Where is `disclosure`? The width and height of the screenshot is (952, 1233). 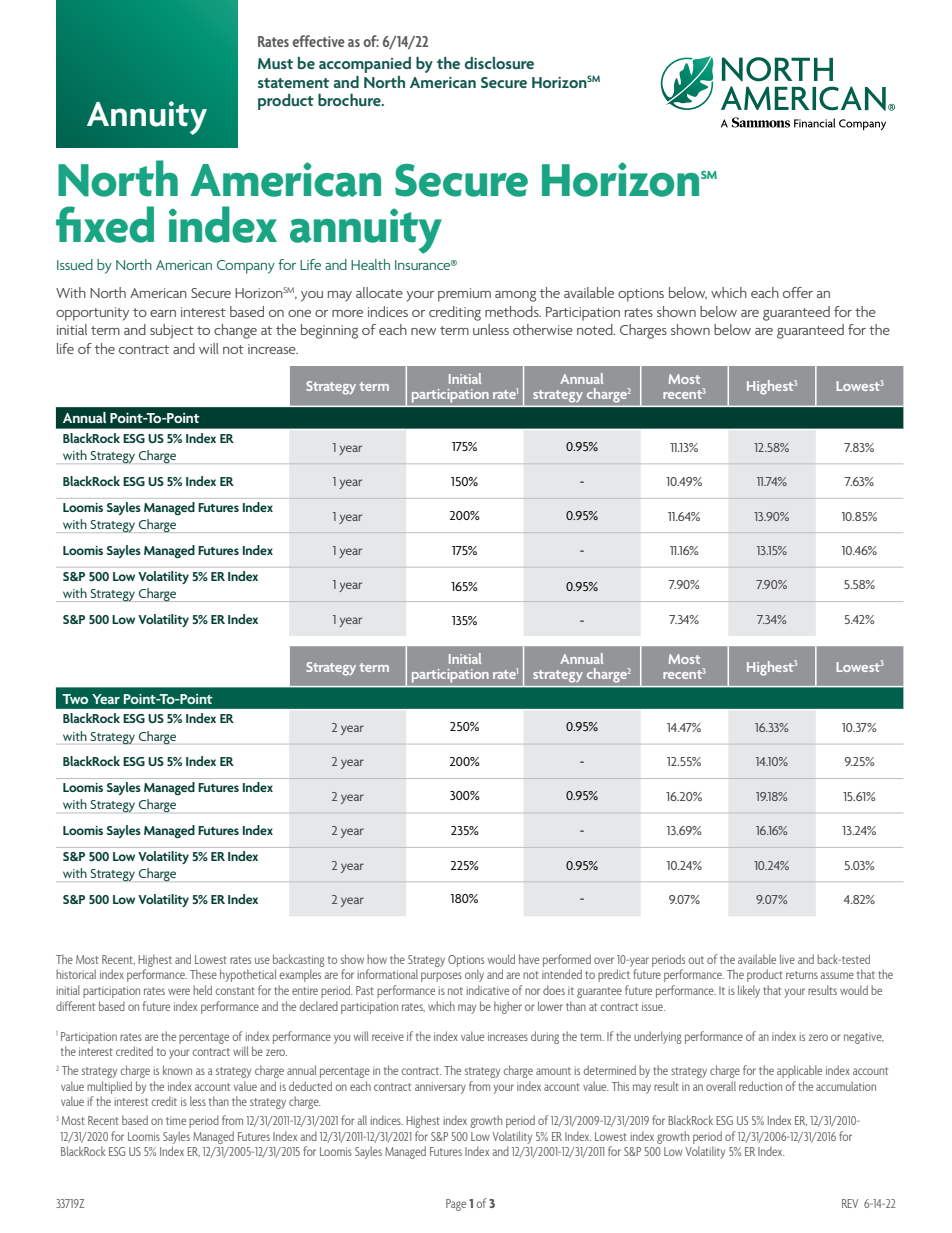 disclosure is located at coordinates (499, 63).
